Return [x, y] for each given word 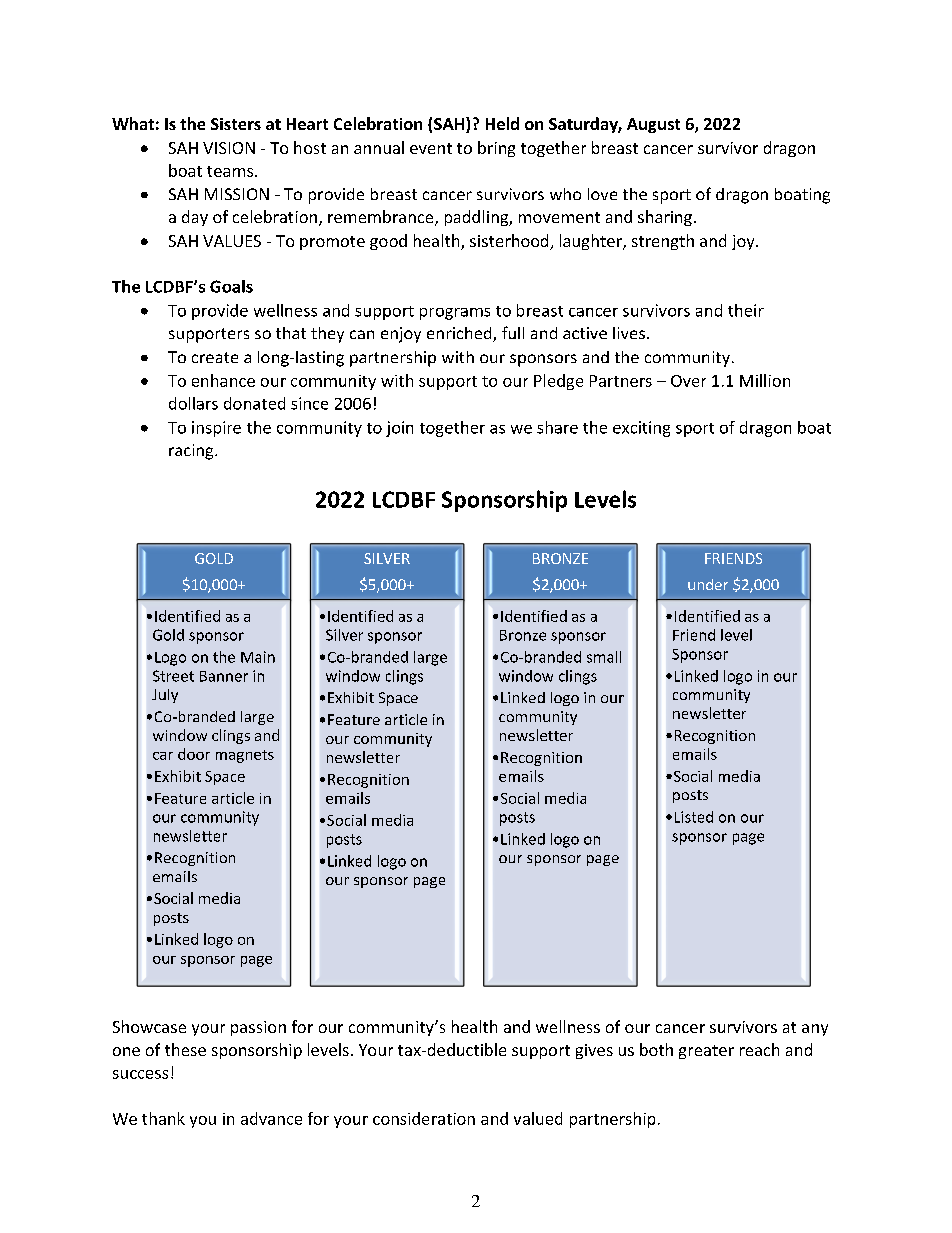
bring [496, 149]
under [708, 584]
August [653, 125]
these [185, 1049]
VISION [229, 148]
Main [258, 657]
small [604, 657]
